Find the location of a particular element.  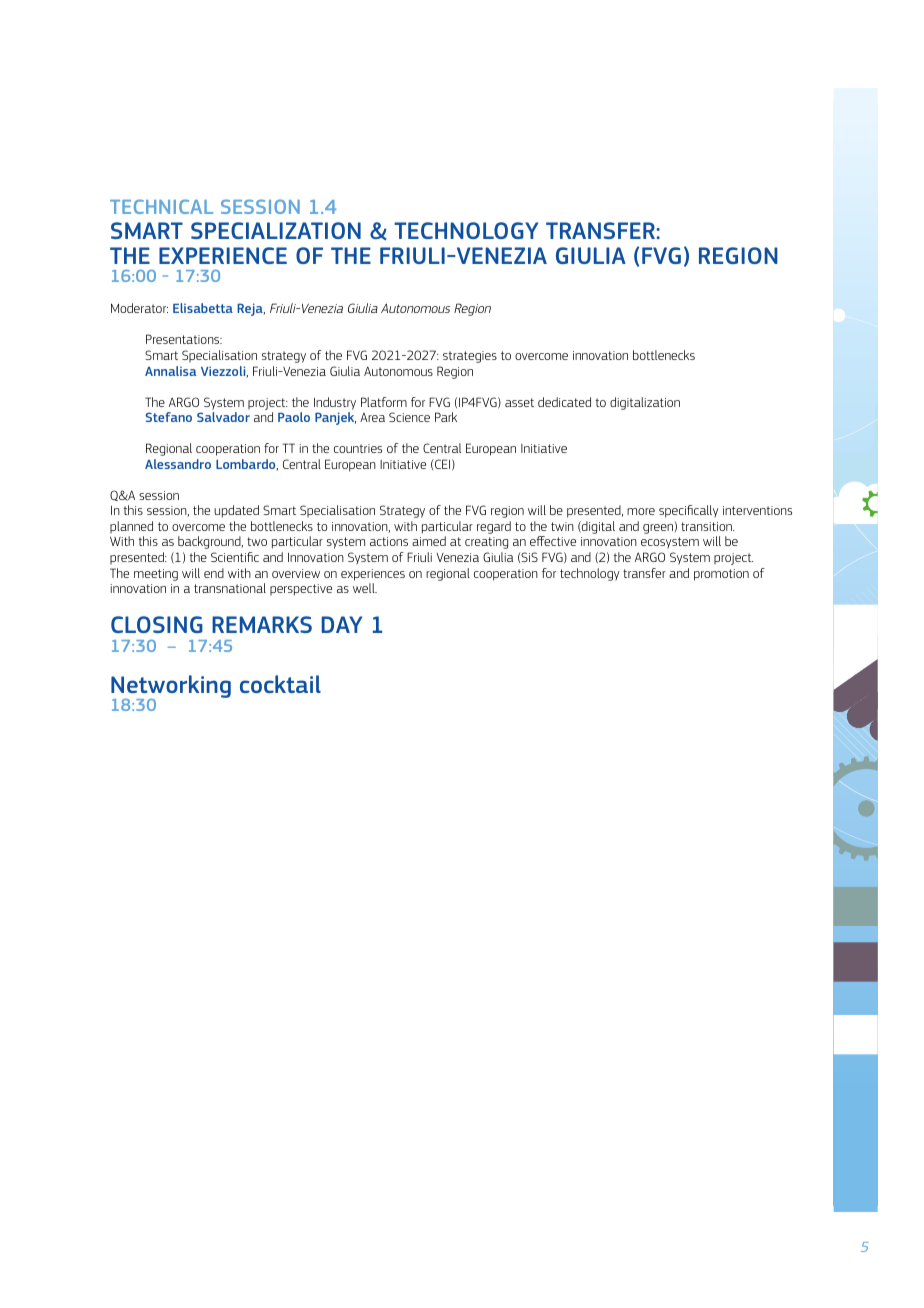

Alessandro is located at coordinates (178, 464).
